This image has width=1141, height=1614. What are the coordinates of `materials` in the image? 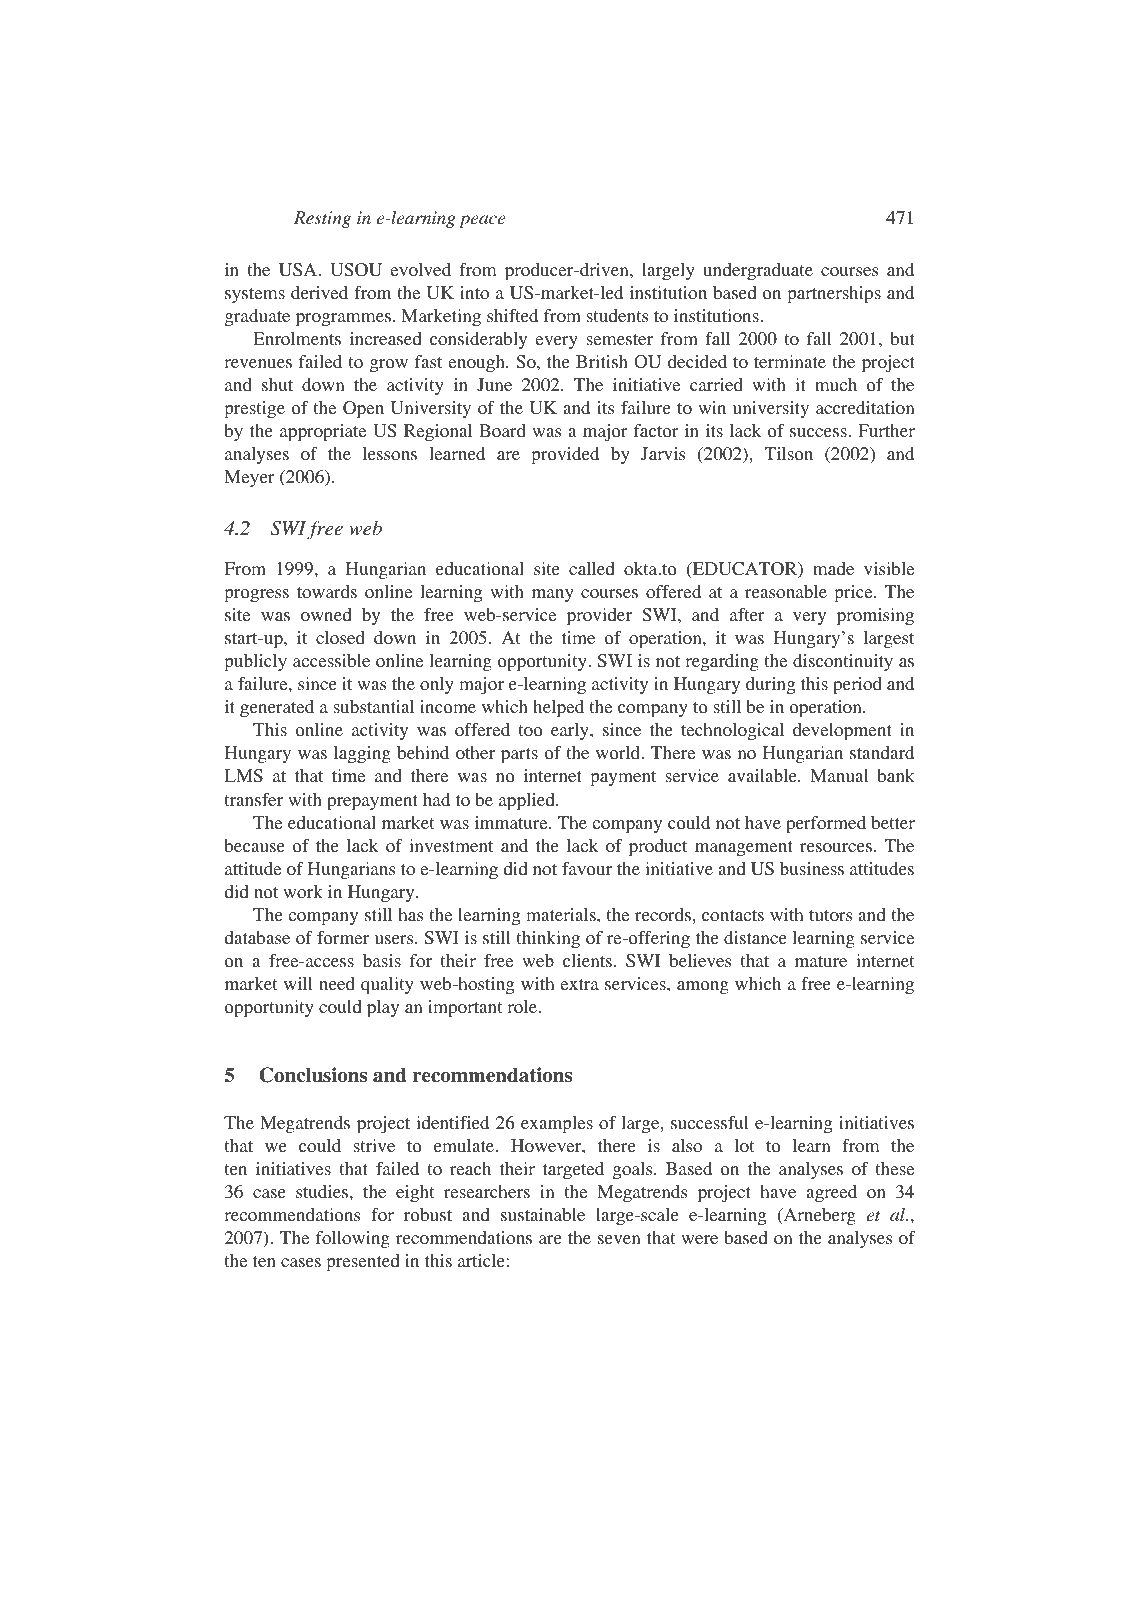 It's located at (562, 914).
